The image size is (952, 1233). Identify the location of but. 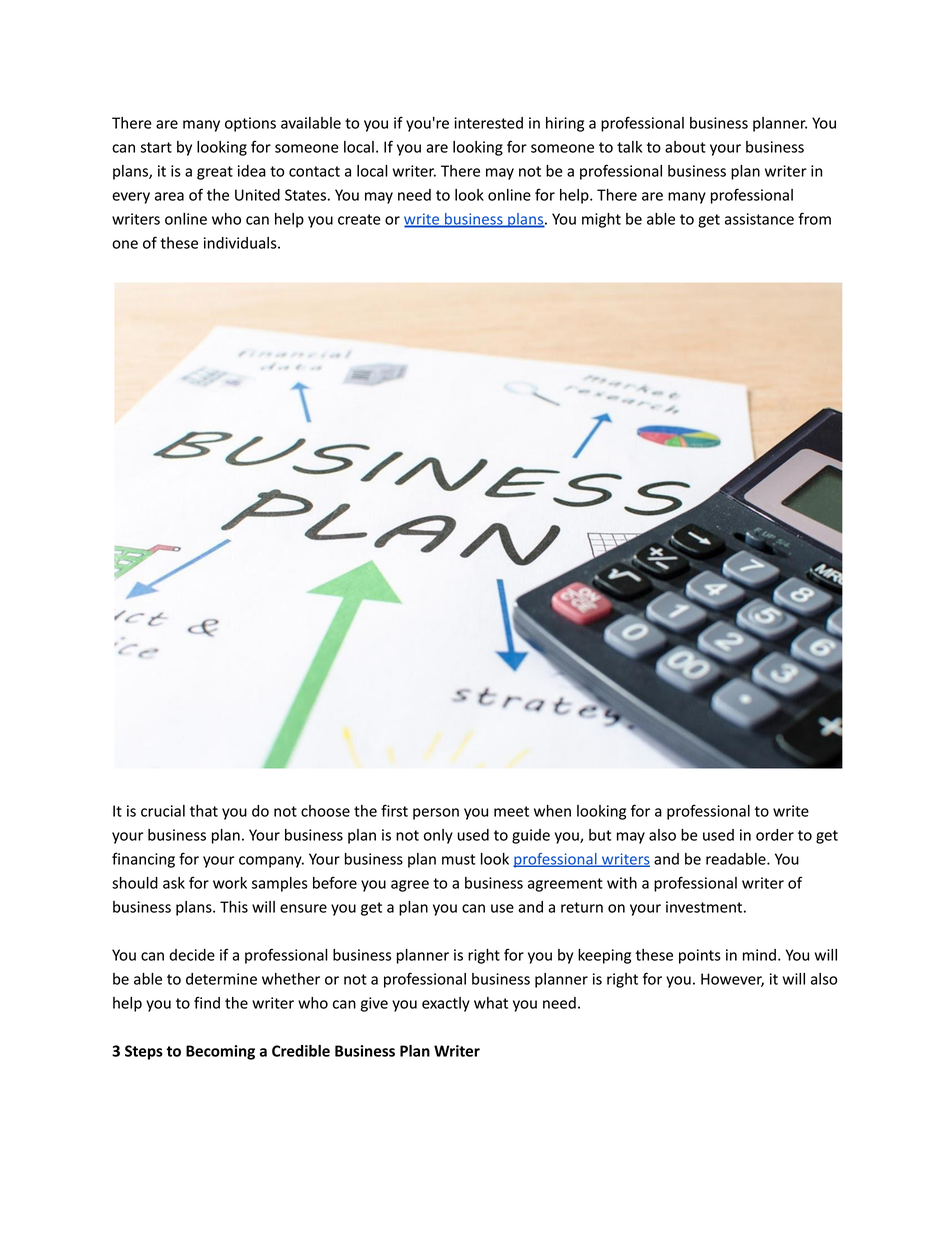
(600, 835).
